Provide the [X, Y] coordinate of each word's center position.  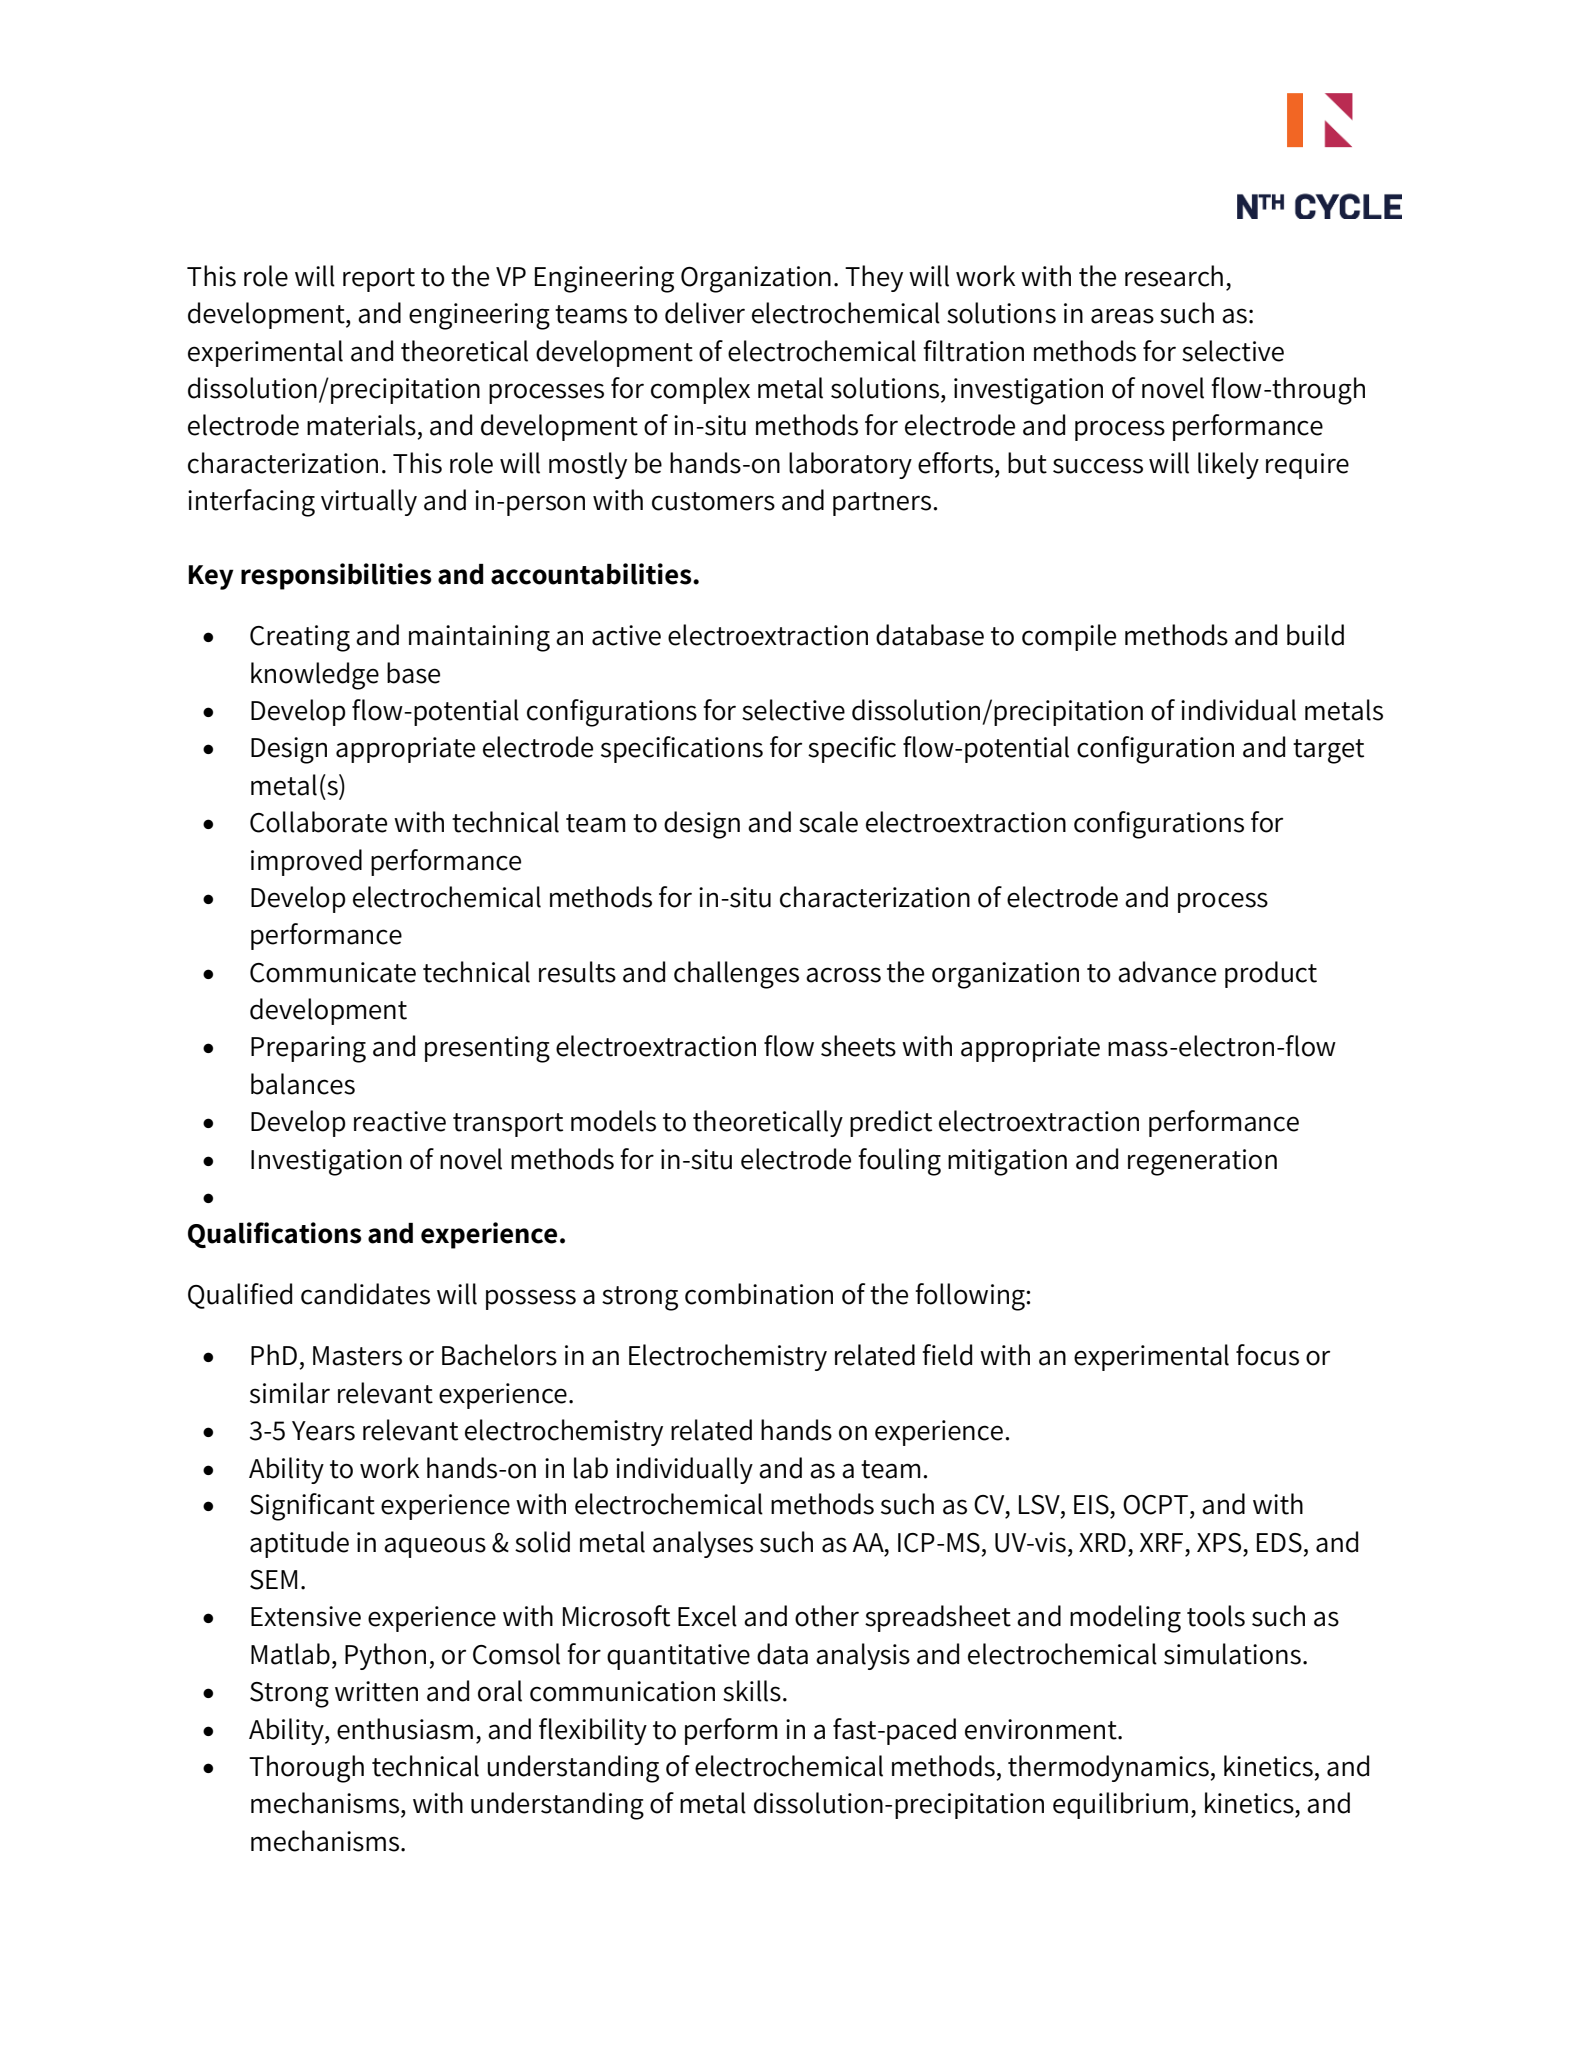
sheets [858, 1046]
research [1174, 276]
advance [1167, 972]
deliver [705, 313]
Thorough [306, 1769]
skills [752, 1691]
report [379, 280]
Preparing [308, 1049]
